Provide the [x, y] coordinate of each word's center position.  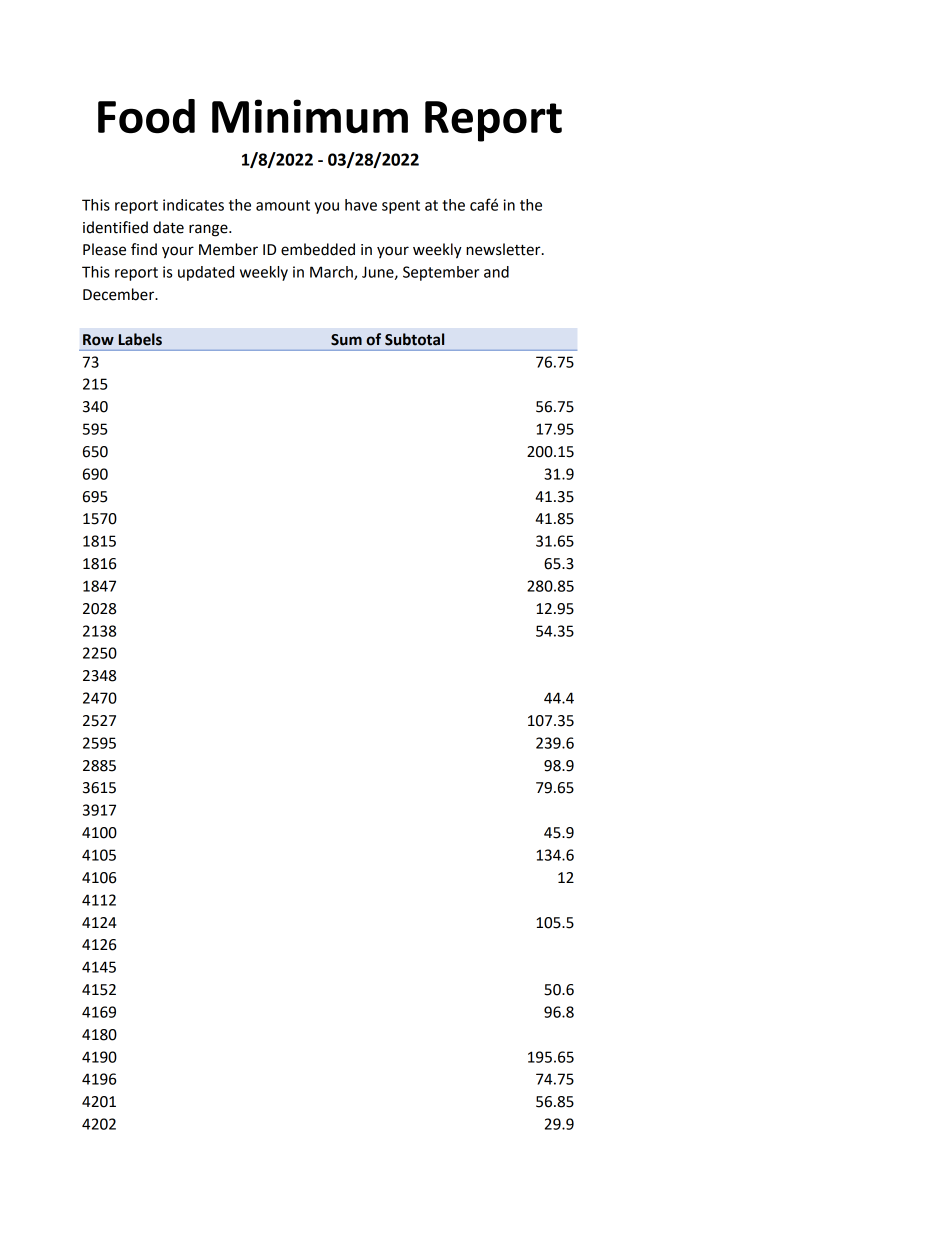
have [361, 205]
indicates [193, 205]
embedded [318, 249]
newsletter [504, 249]
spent [401, 207]
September [441, 273]
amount [283, 205]
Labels [140, 339]
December [120, 294]
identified [115, 227]
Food [146, 116]
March [332, 273]
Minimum [310, 116]
